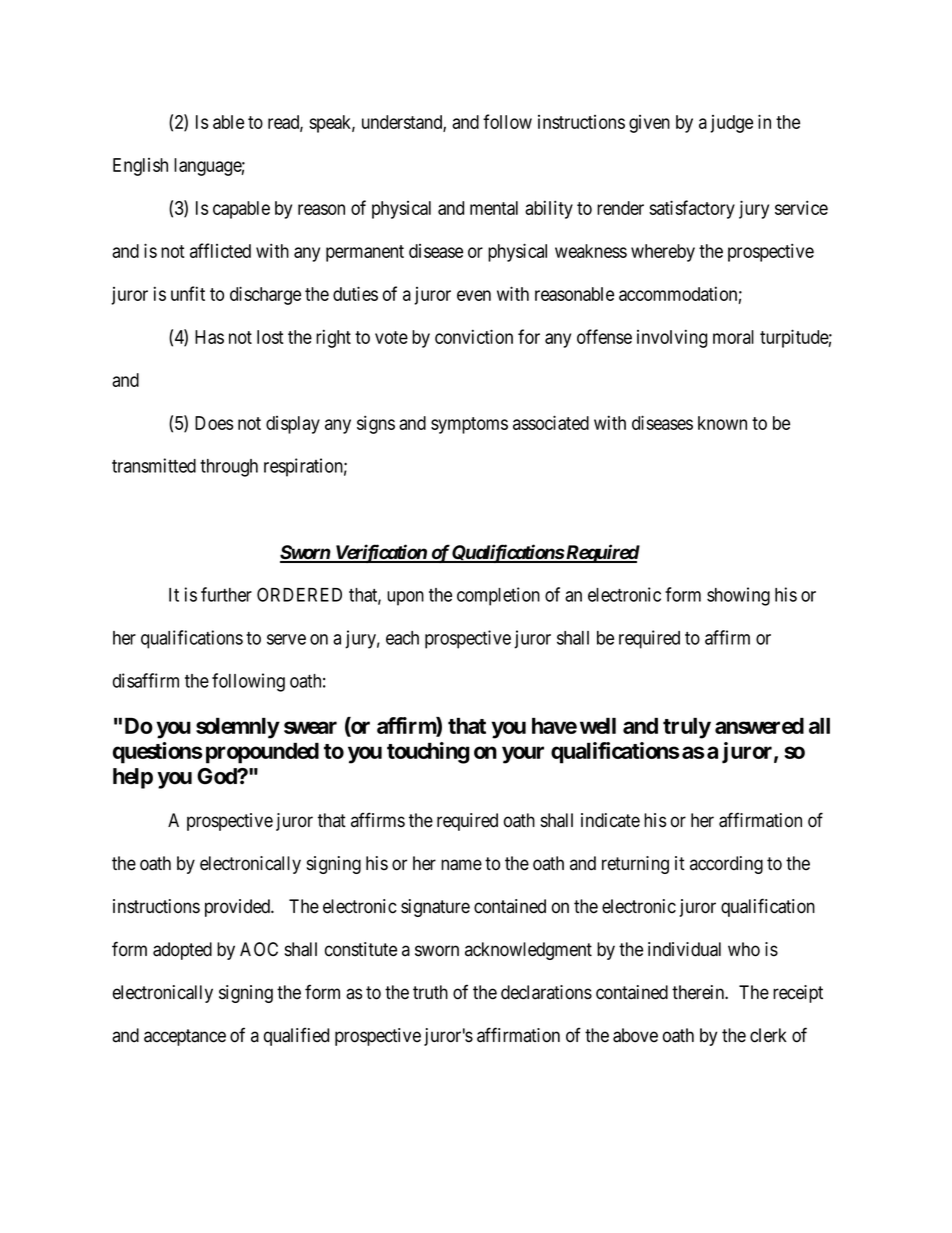 The height and width of the image is (1233, 952). Describe the element at coordinates (498, 596) in the image. I see `completion` at that location.
